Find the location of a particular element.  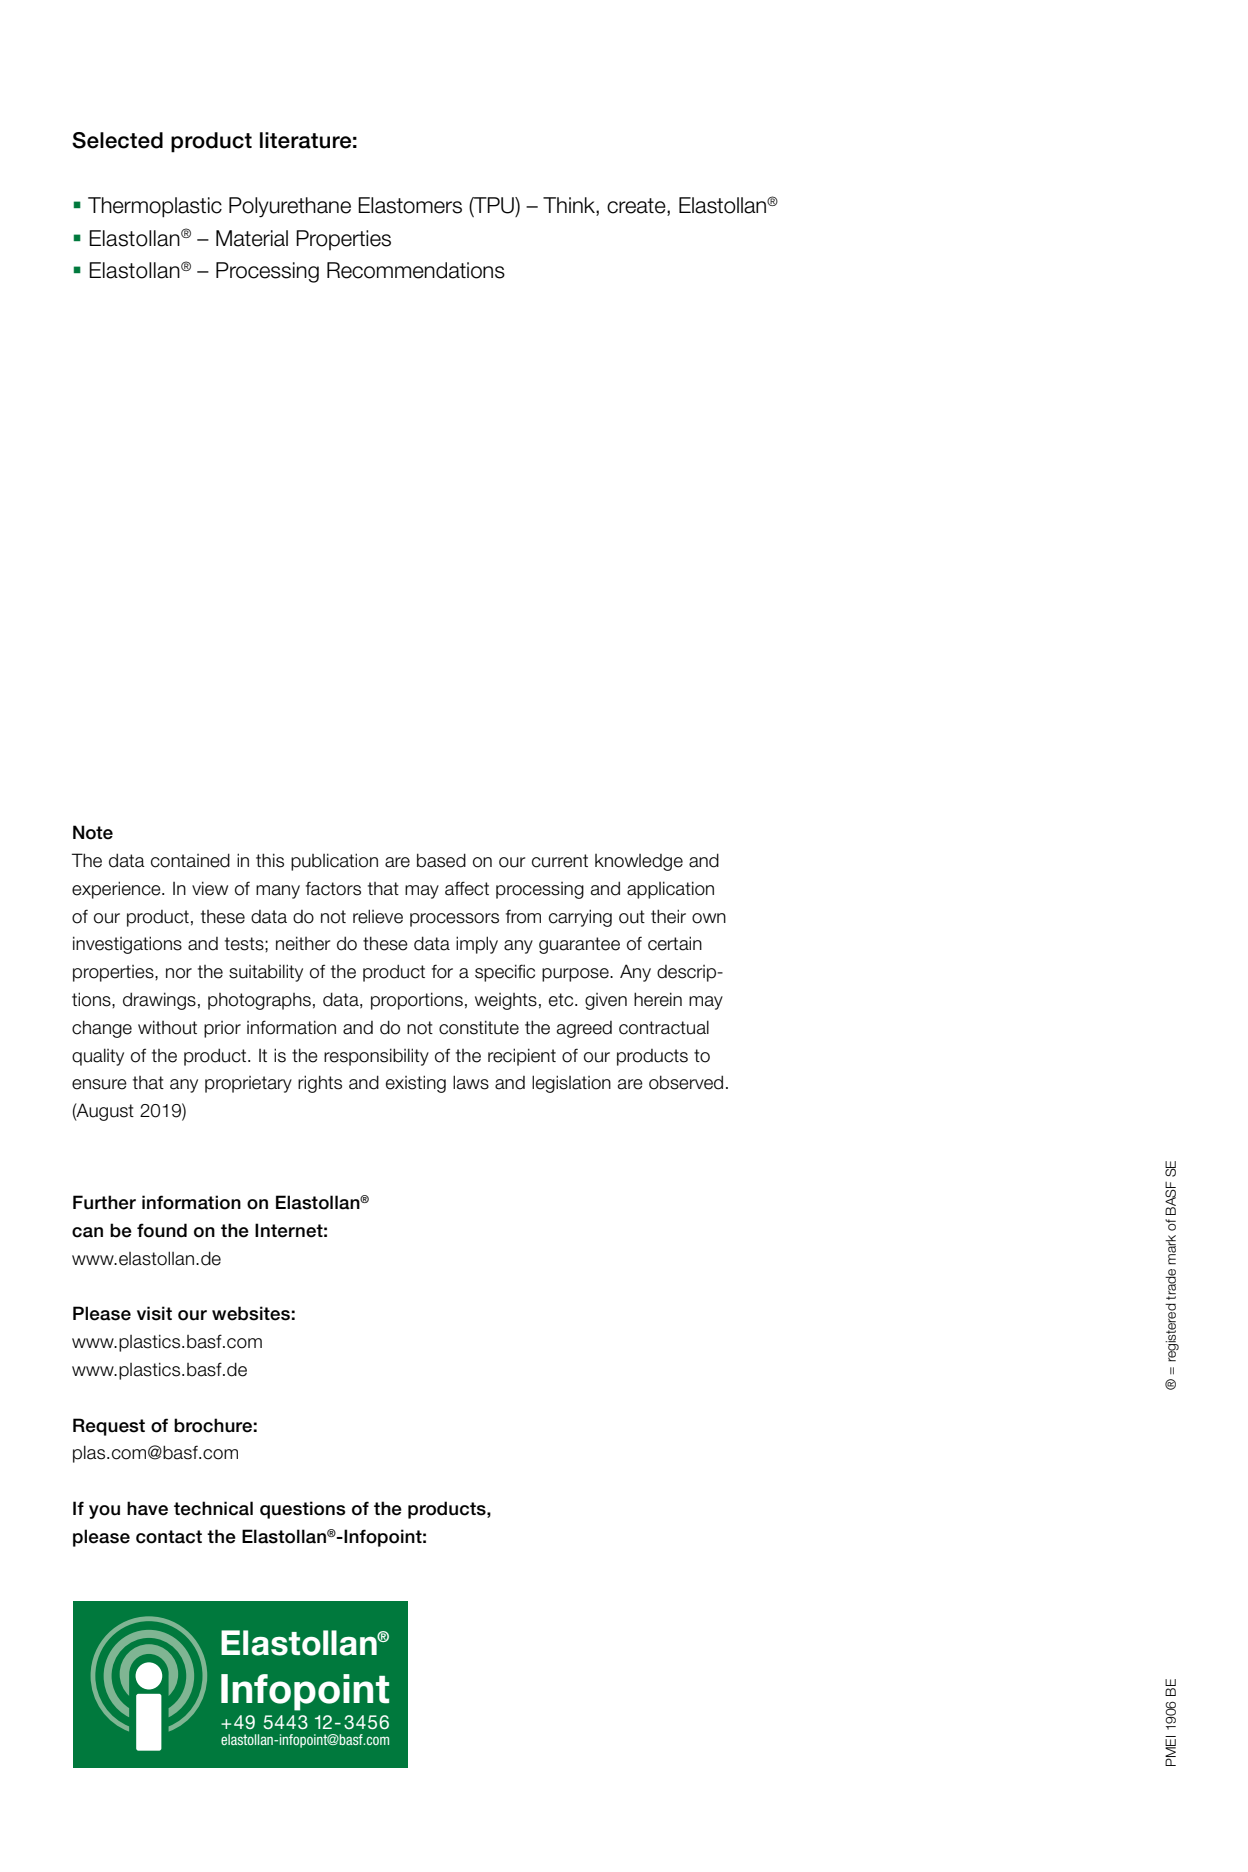

based is located at coordinates (441, 860).
